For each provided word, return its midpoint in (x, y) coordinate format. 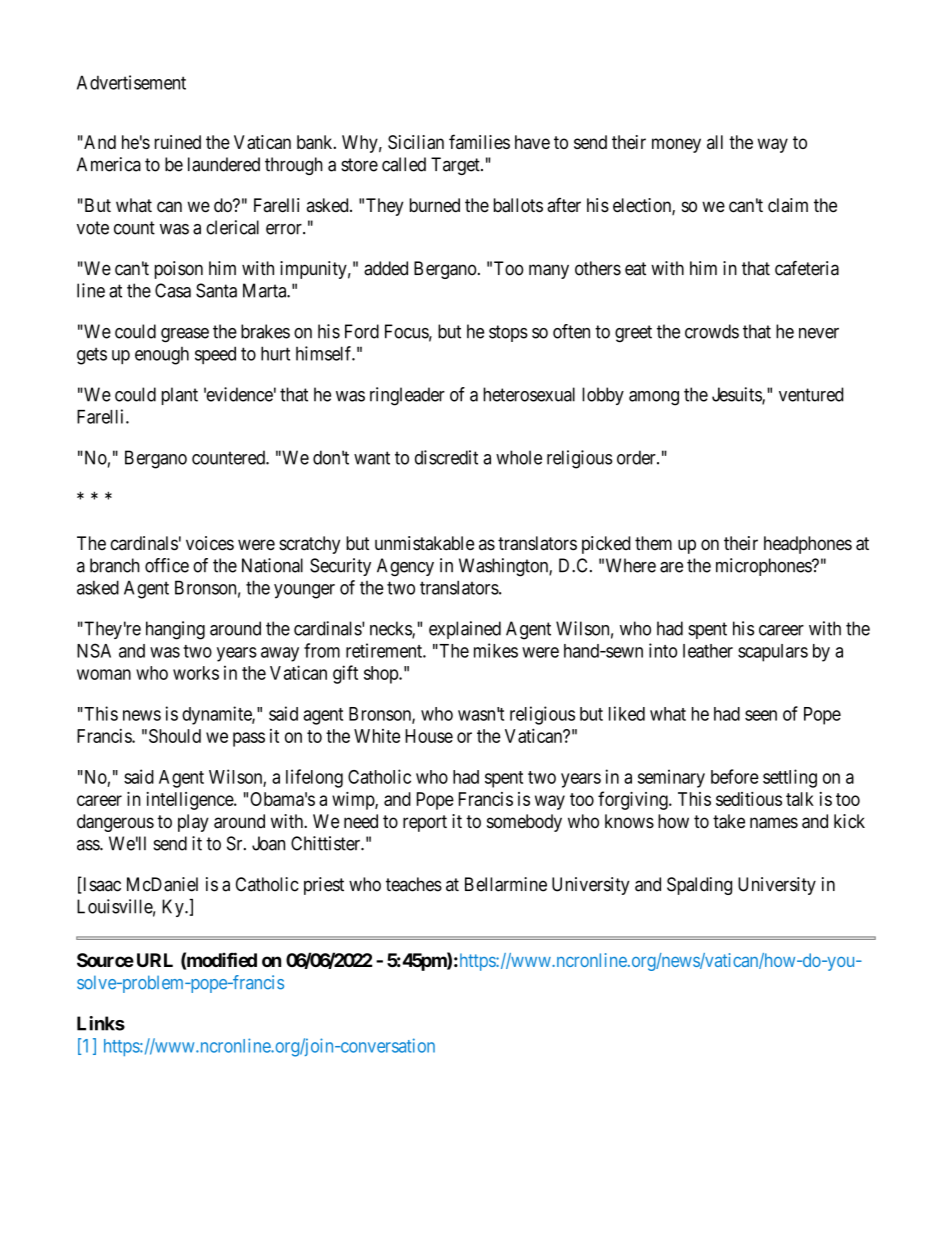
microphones (764, 567)
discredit (446, 457)
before (735, 776)
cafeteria (807, 268)
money (676, 145)
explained (465, 630)
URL (155, 960)
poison (179, 270)
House (429, 736)
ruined (178, 142)
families (479, 141)
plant (180, 396)
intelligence (190, 801)
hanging (175, 630)
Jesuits (737, 395)
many (549, 271)
